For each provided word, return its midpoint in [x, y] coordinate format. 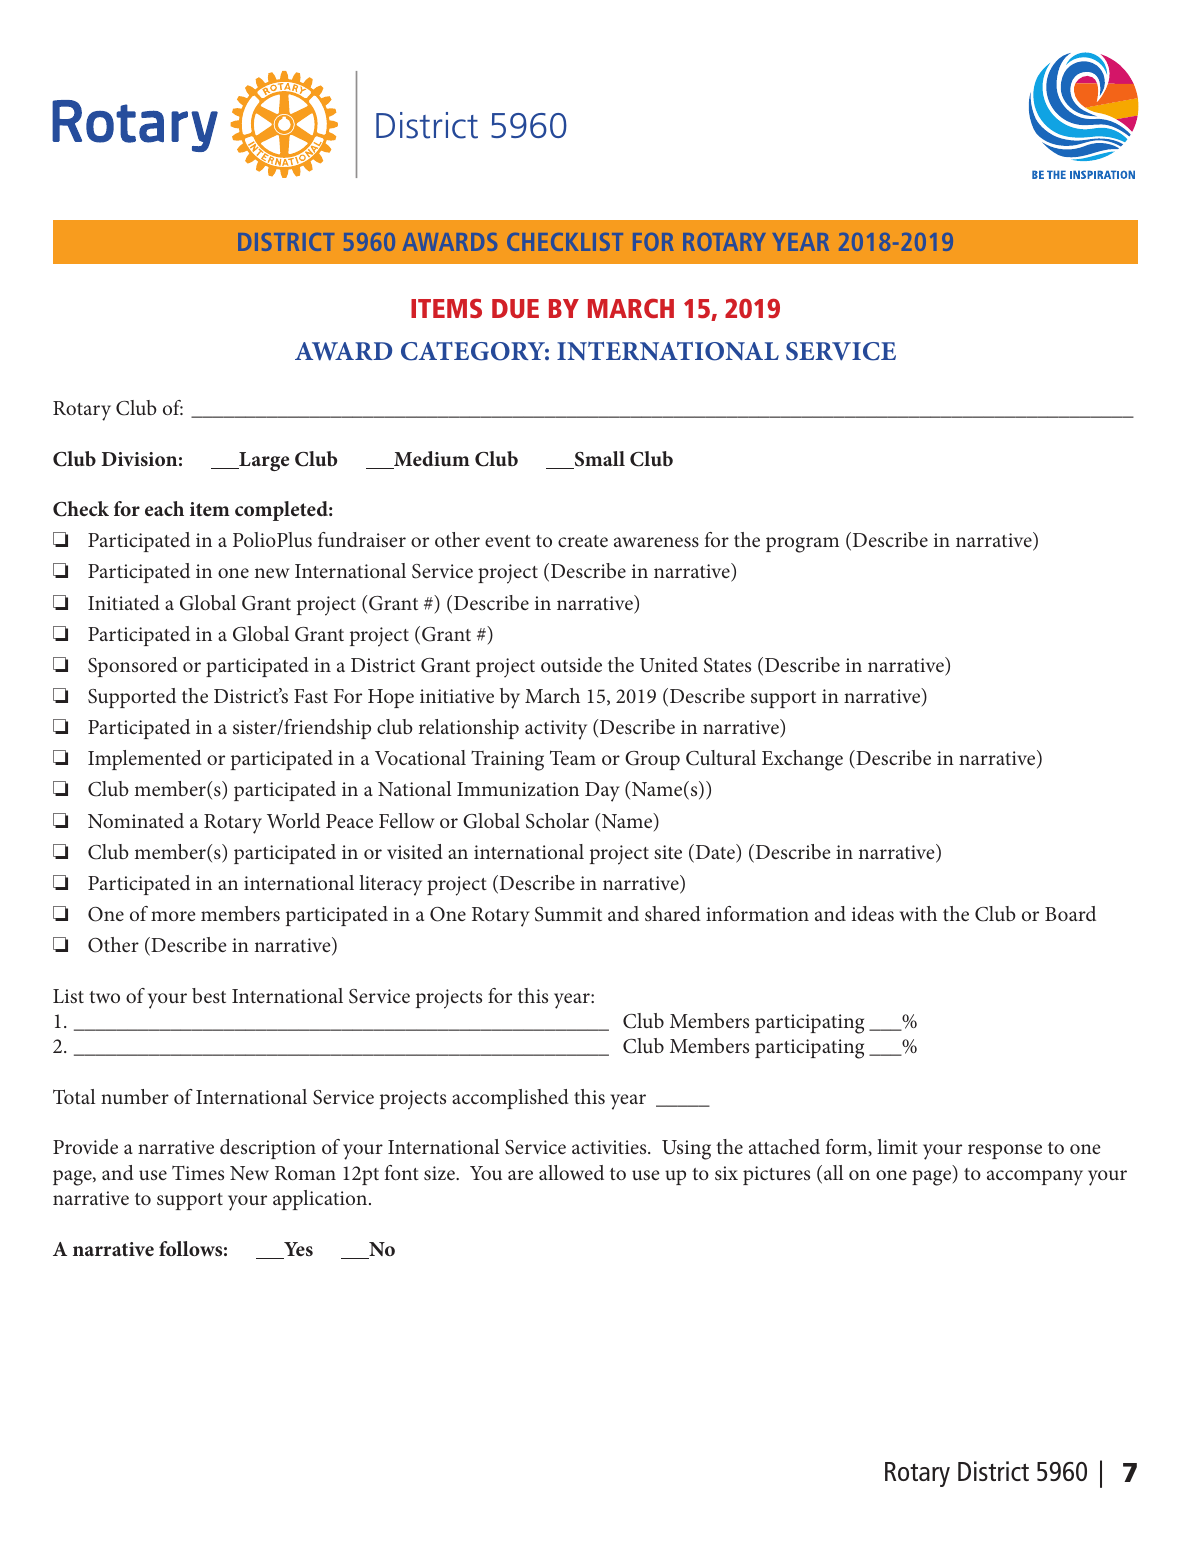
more [173, 916]
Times [198, 1173]
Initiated [124, 602]
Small [599, 460]
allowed [571, 1172]
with [918, 913]
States [727, 665]
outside [571, 664]
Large [263, 461]
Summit [568, 914]
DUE [515, 308]
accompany [1035, 1178]
